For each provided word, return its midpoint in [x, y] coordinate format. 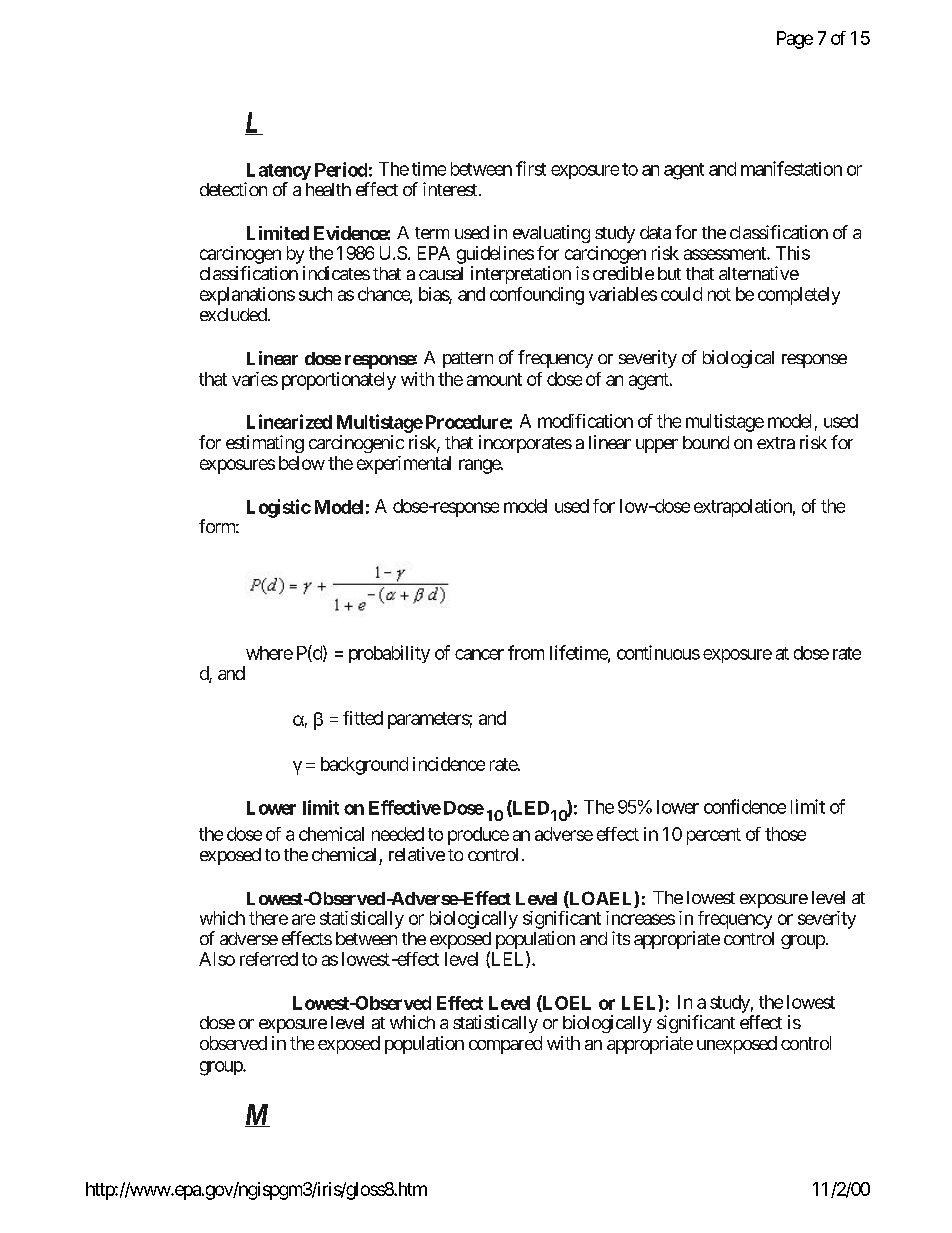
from [526, 652]
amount [494, 379]
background [364, 766]
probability [389, 654]
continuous [658, 652]
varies [255, 379]
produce [478, 836]
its [621, 938]
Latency [278, 173]
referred [269, 959]
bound [706, 442]
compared [505, 1045]
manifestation [791, 168]
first [531, 168]
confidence [745, 806]
